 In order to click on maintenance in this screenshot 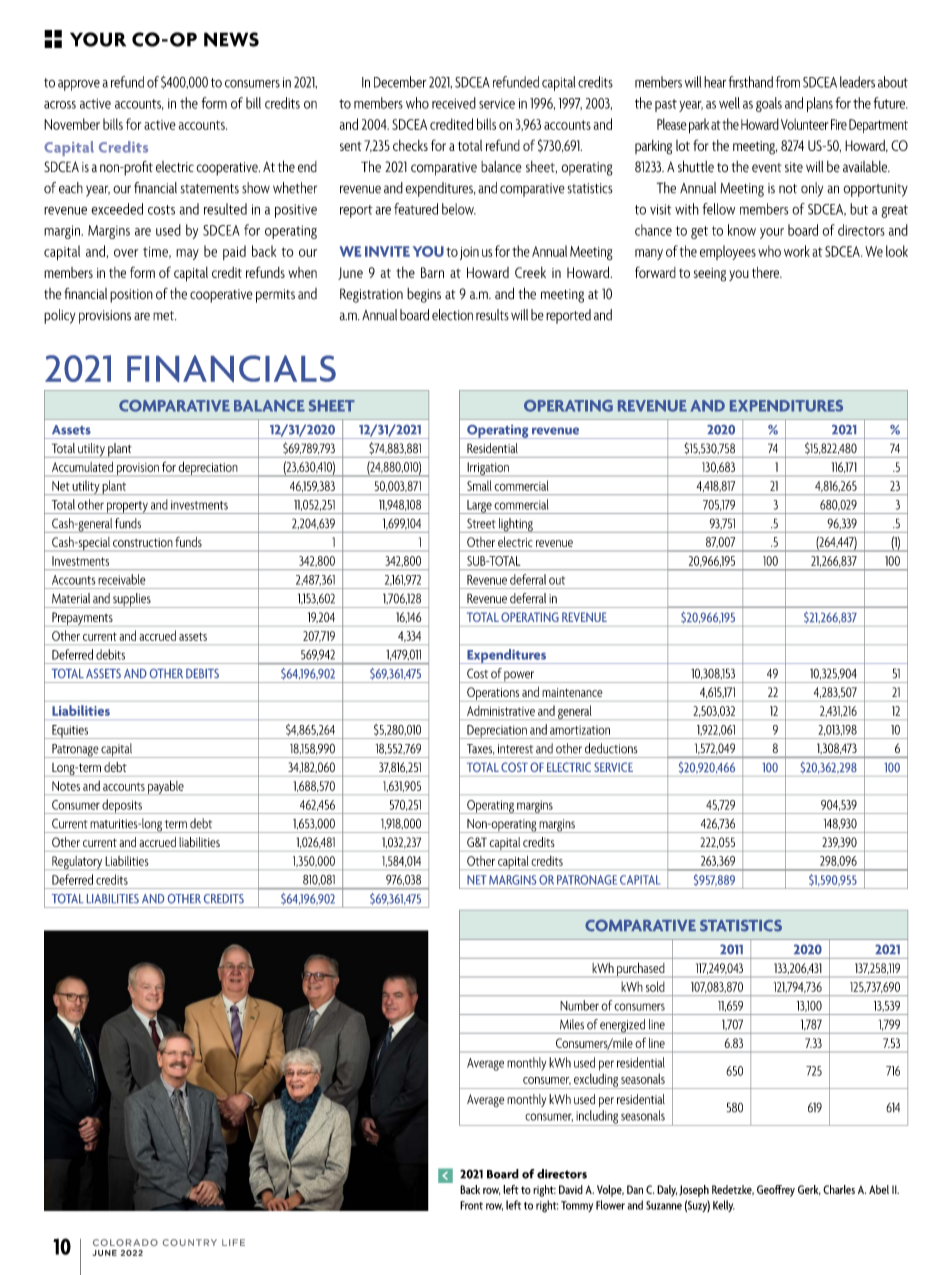, I will do `click(572, 692)`.
